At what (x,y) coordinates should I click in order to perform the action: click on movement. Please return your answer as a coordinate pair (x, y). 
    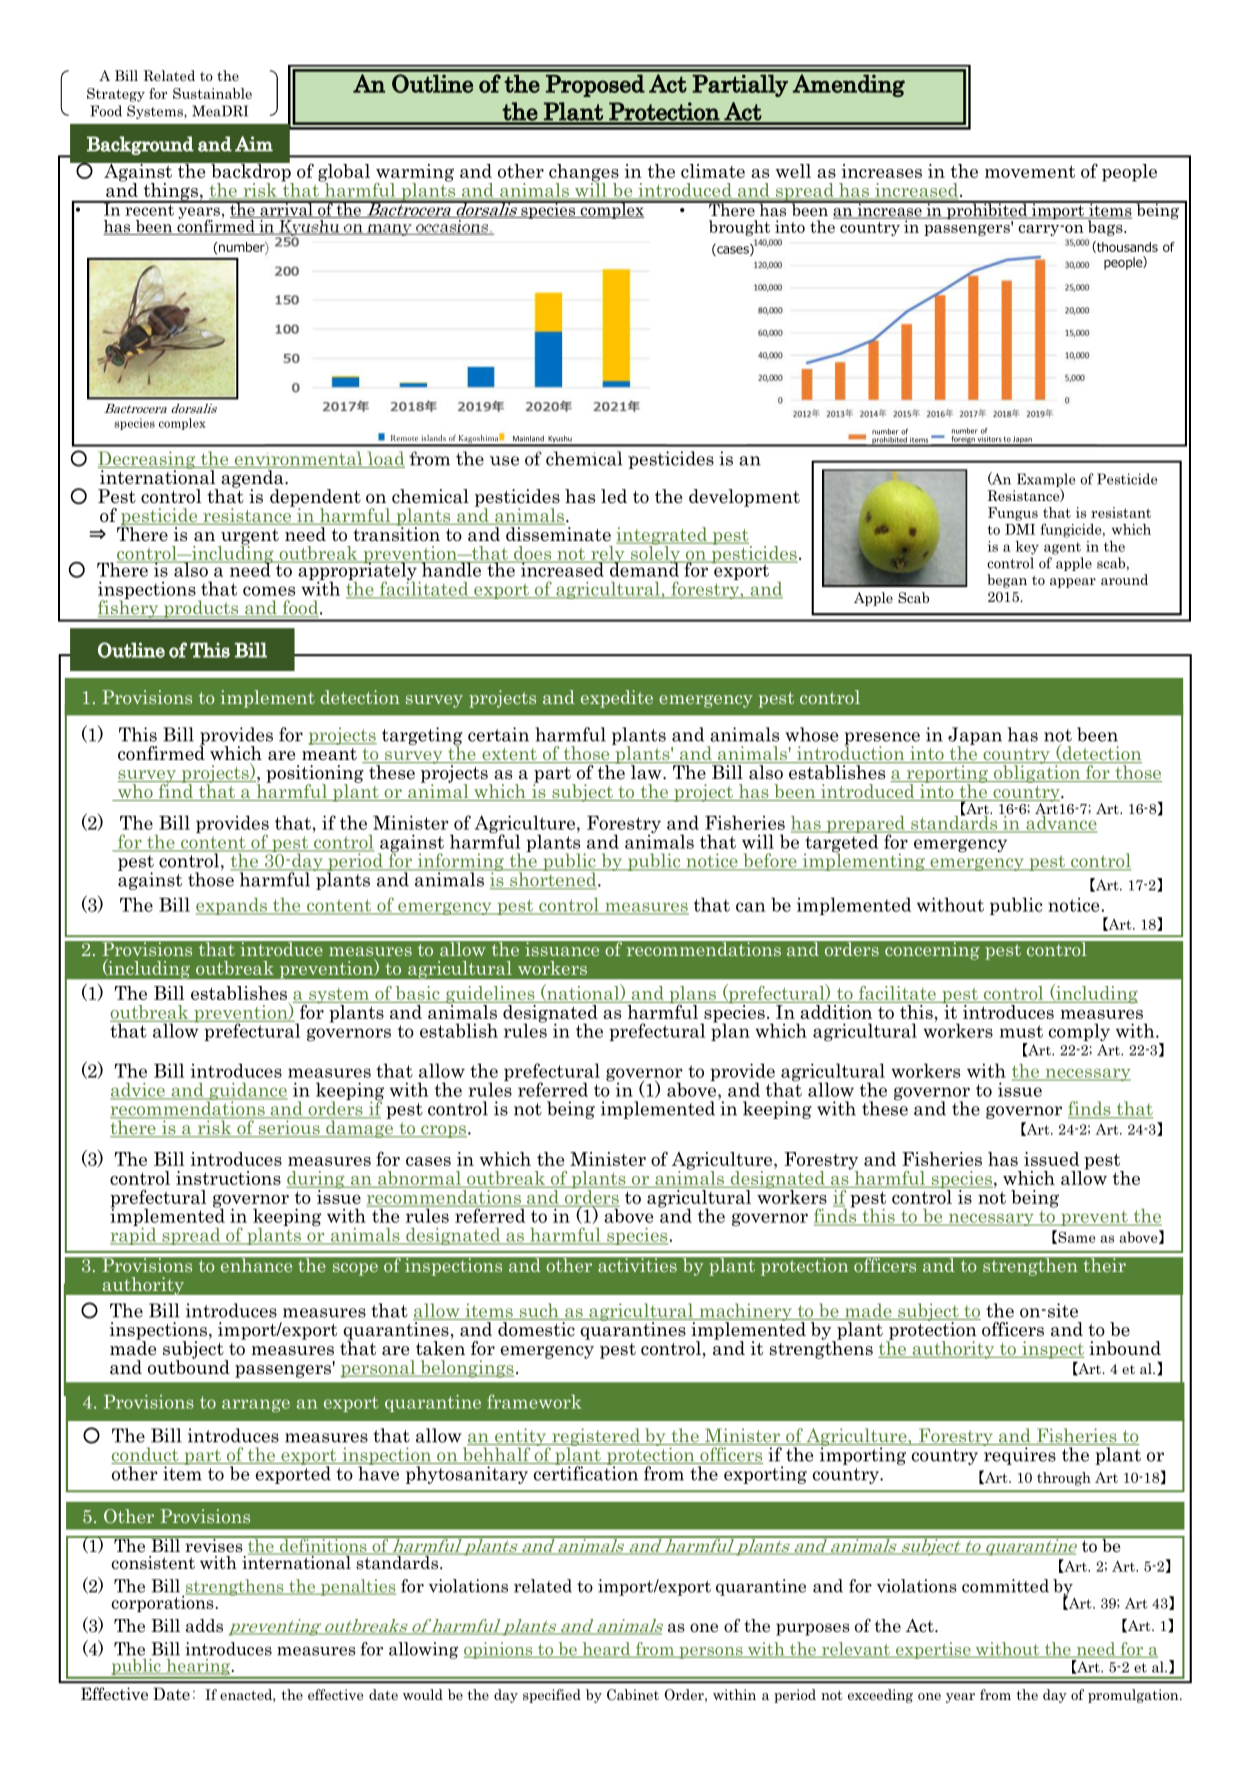
    Looking at the image, I should click on (1030, 171).
